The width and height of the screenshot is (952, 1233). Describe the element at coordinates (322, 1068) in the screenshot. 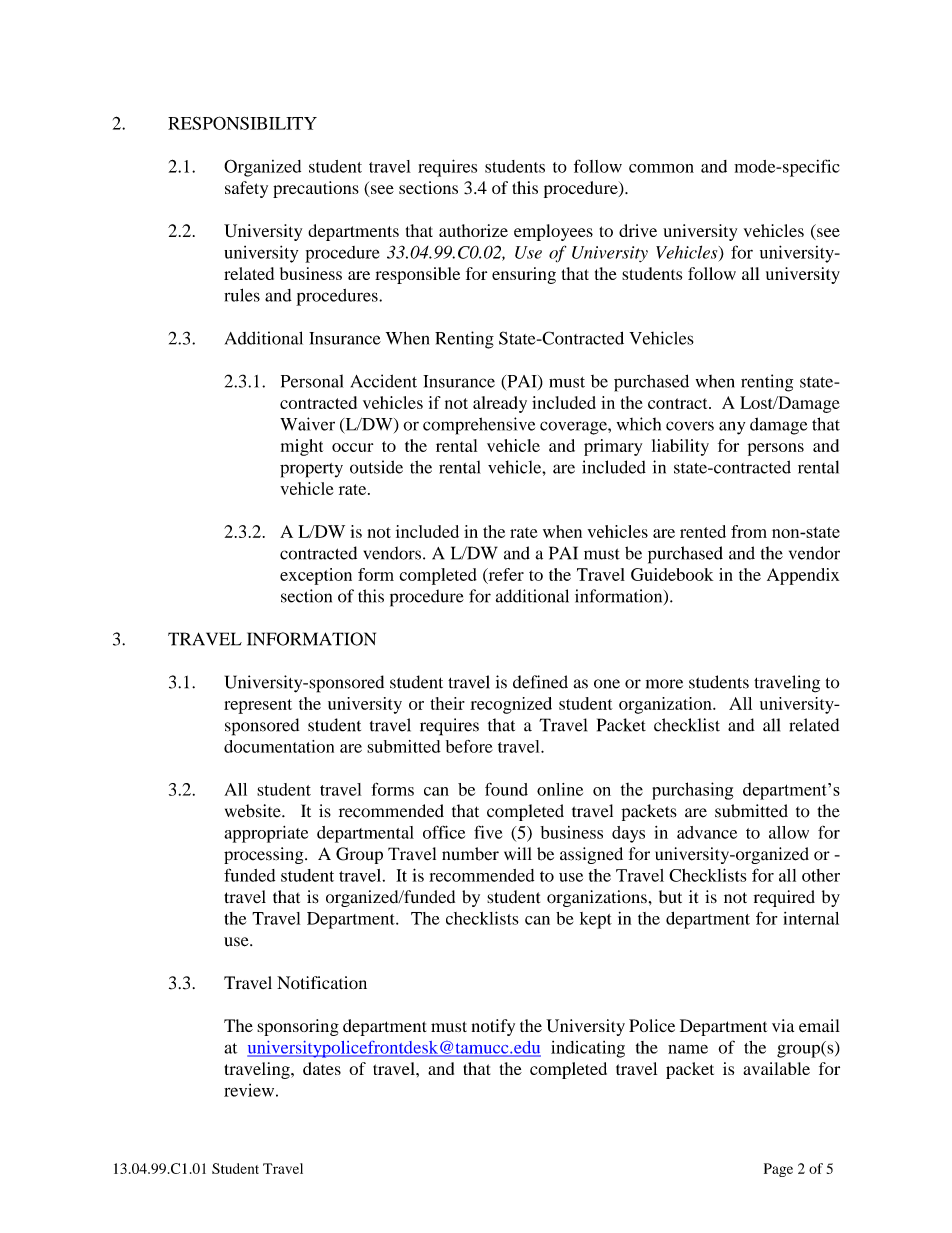

I see `dates` at that location.
